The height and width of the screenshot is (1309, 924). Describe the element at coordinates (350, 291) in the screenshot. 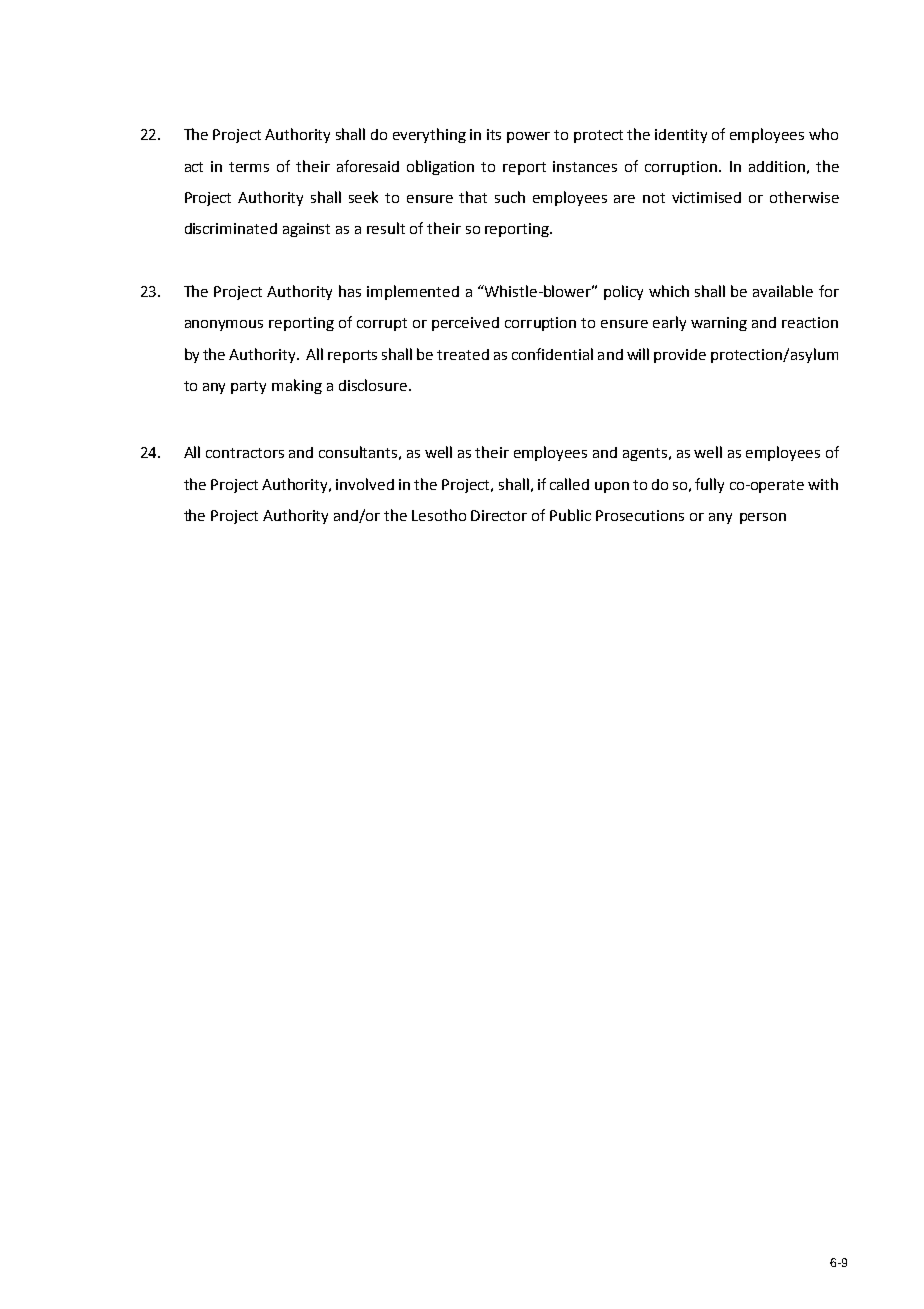

I see `has` at that location.
